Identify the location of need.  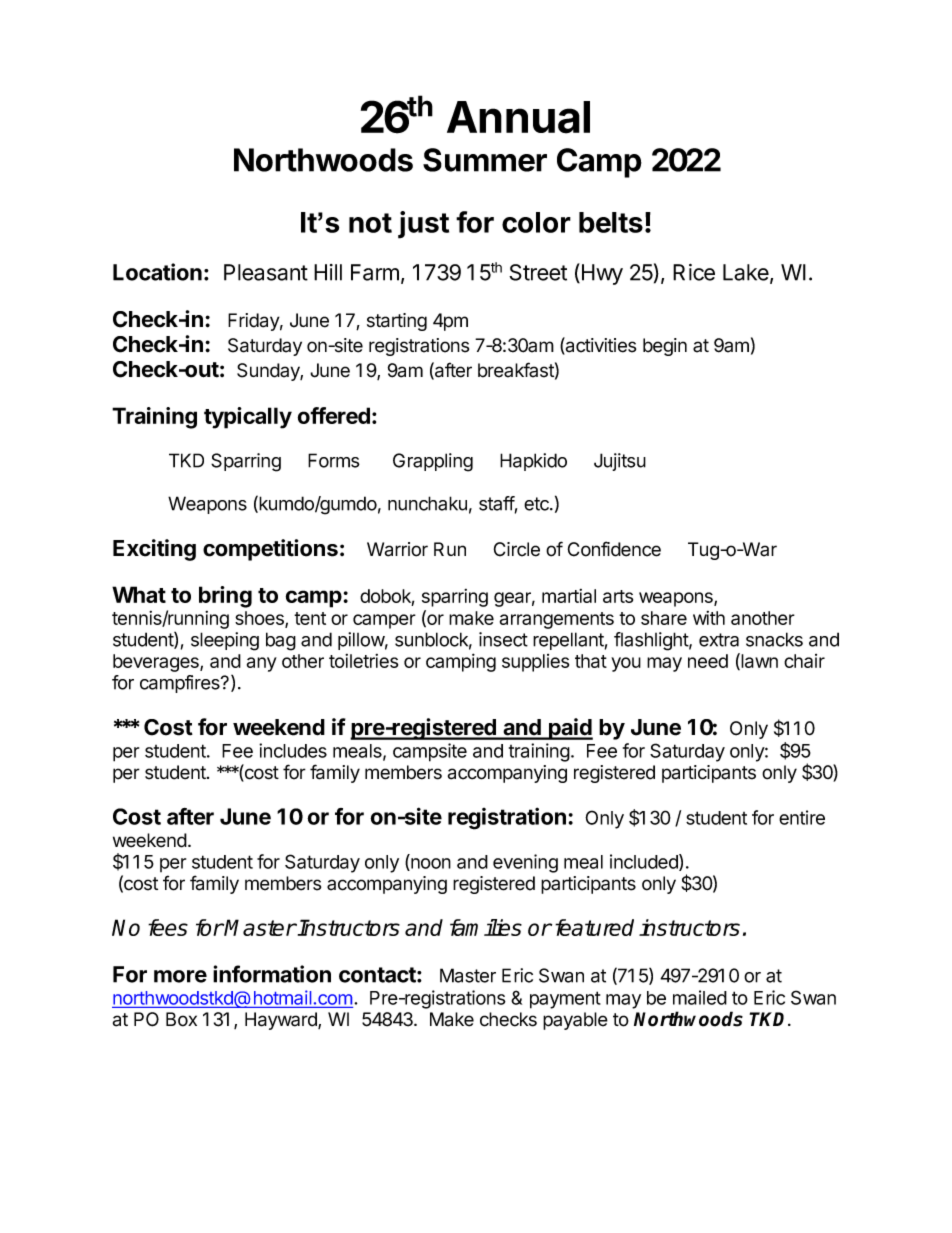
(708, 661).
